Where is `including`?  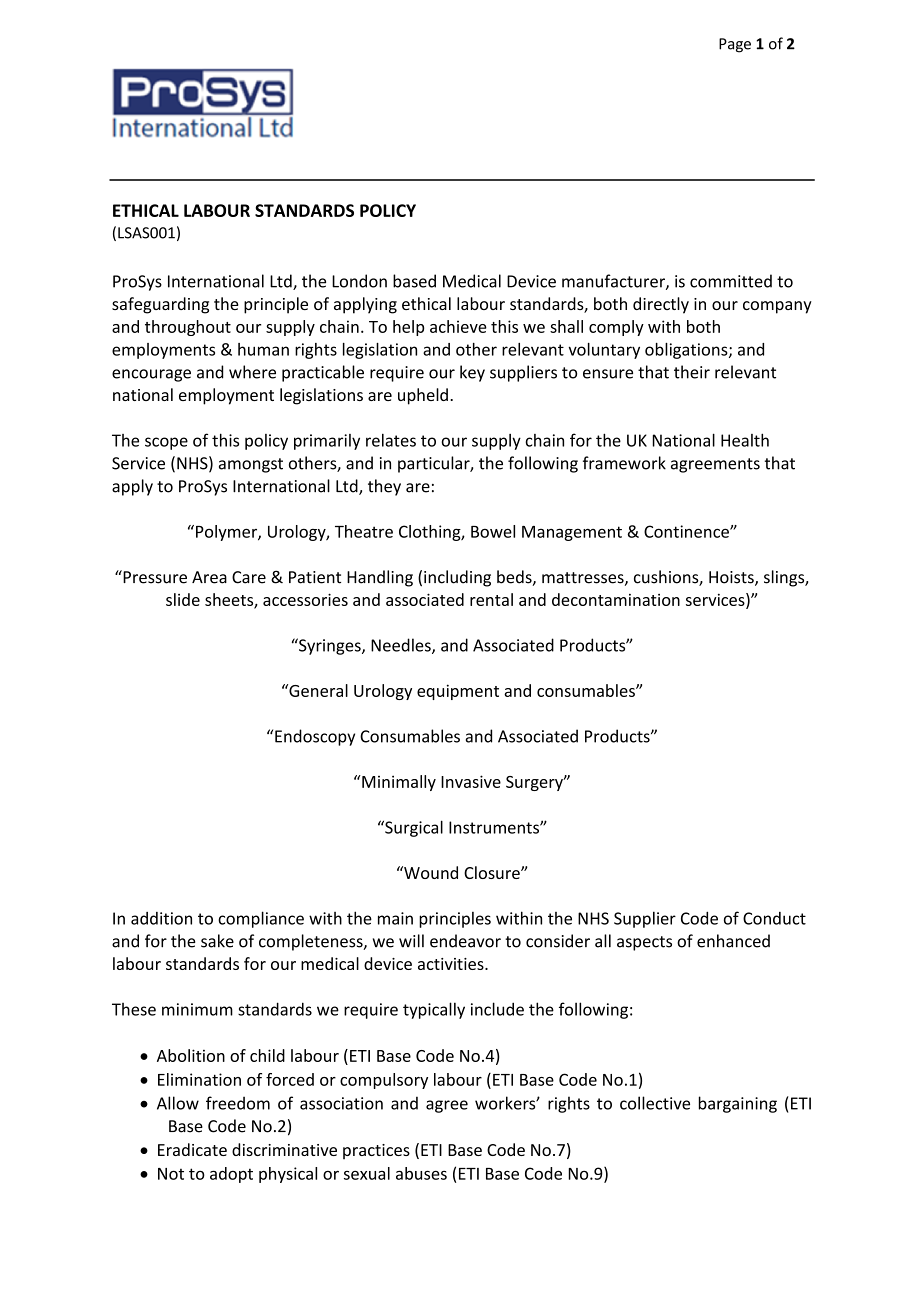
including is located at coordinates (457, 578).
